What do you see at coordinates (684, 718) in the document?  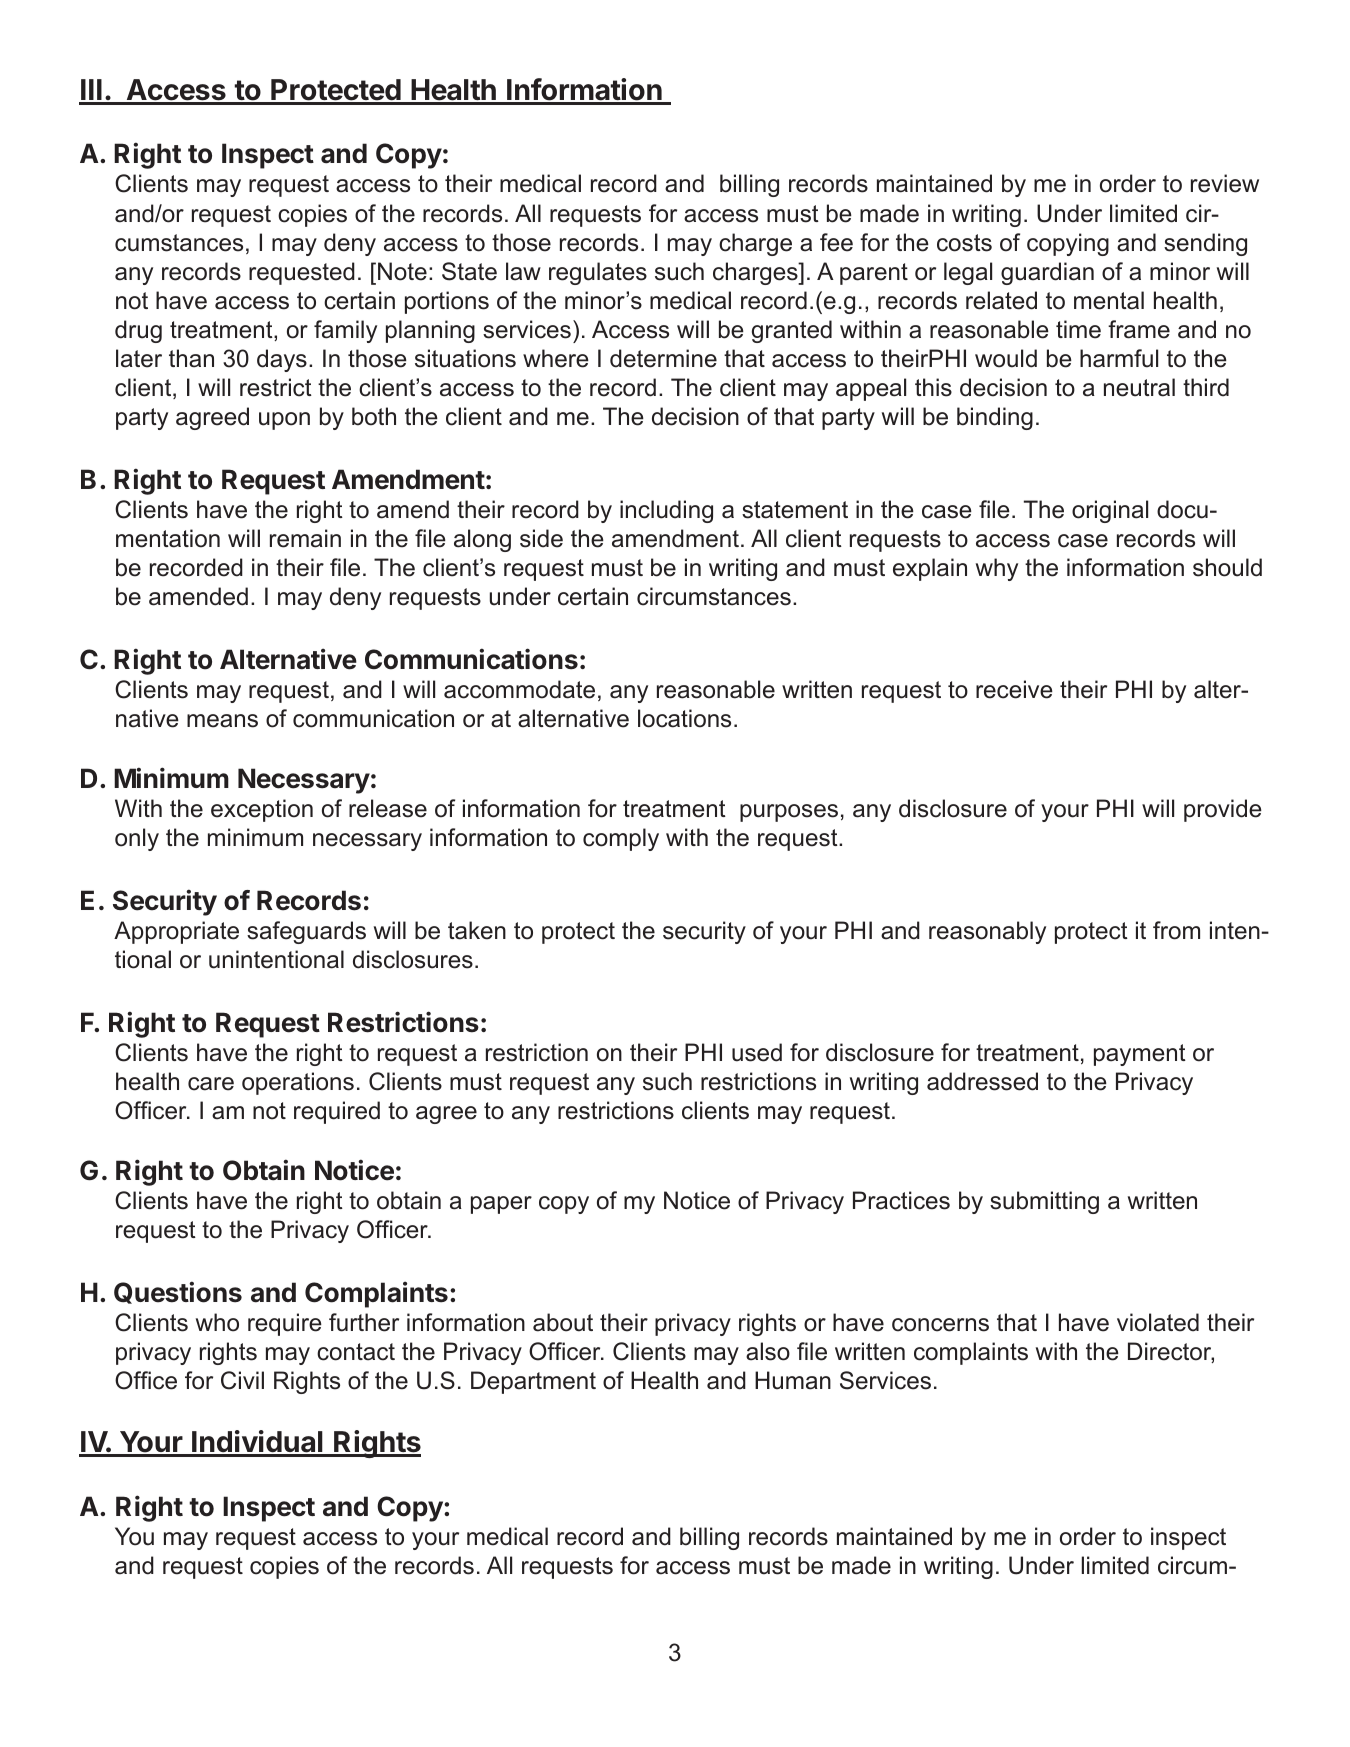 I see `locations` at bounding box center [684, 718].
